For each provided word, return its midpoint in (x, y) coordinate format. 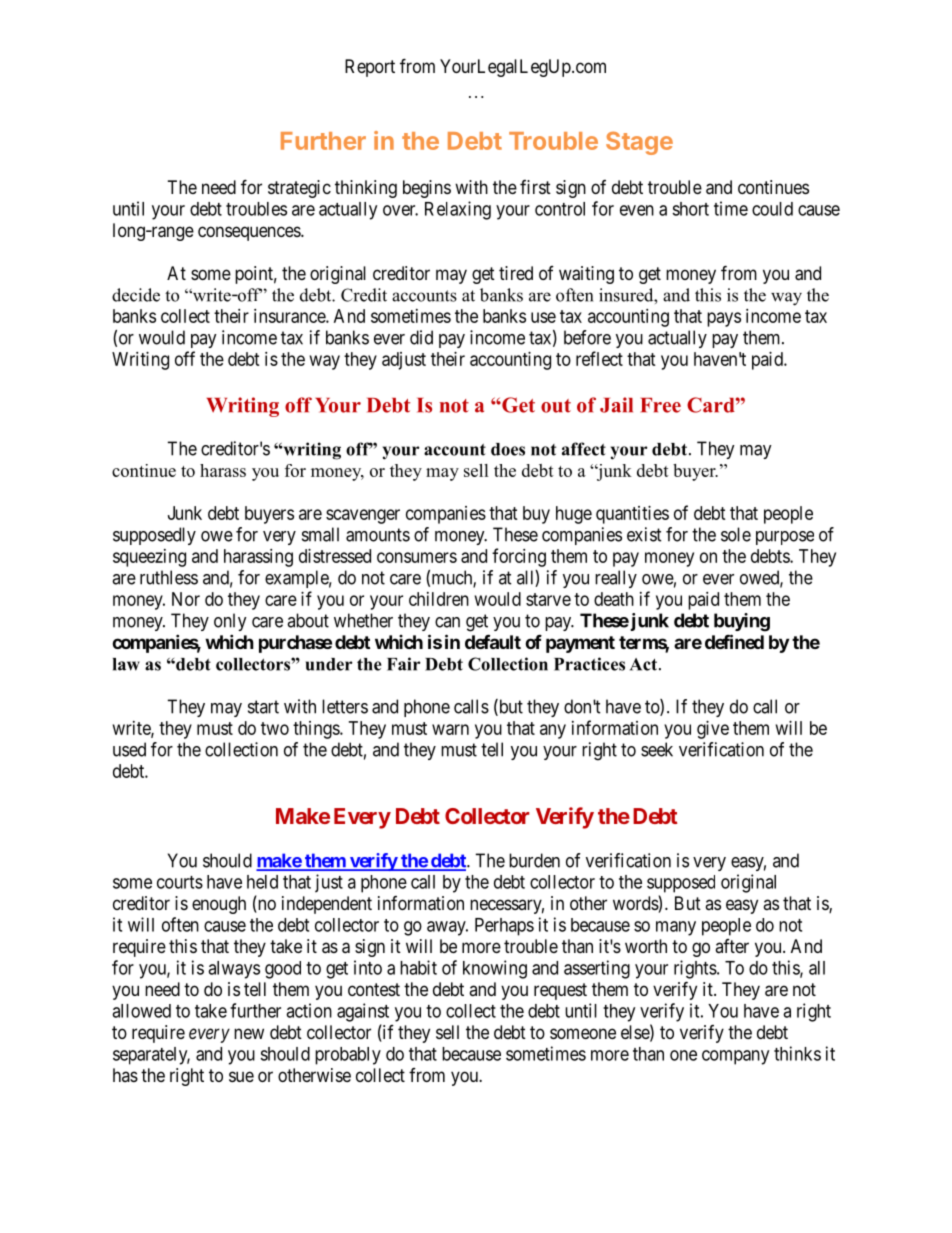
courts (180, 882)
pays (724, 319)
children (439, 599)
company (735, 1057)
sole (736, 534)
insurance (290, 316)
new (249, 1033)
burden (534, 860)
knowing (495, 969)
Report (370, 68)
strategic (299, 189)
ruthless (169, 577)
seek (657, 749)
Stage (639, 143)
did (421, 337)
